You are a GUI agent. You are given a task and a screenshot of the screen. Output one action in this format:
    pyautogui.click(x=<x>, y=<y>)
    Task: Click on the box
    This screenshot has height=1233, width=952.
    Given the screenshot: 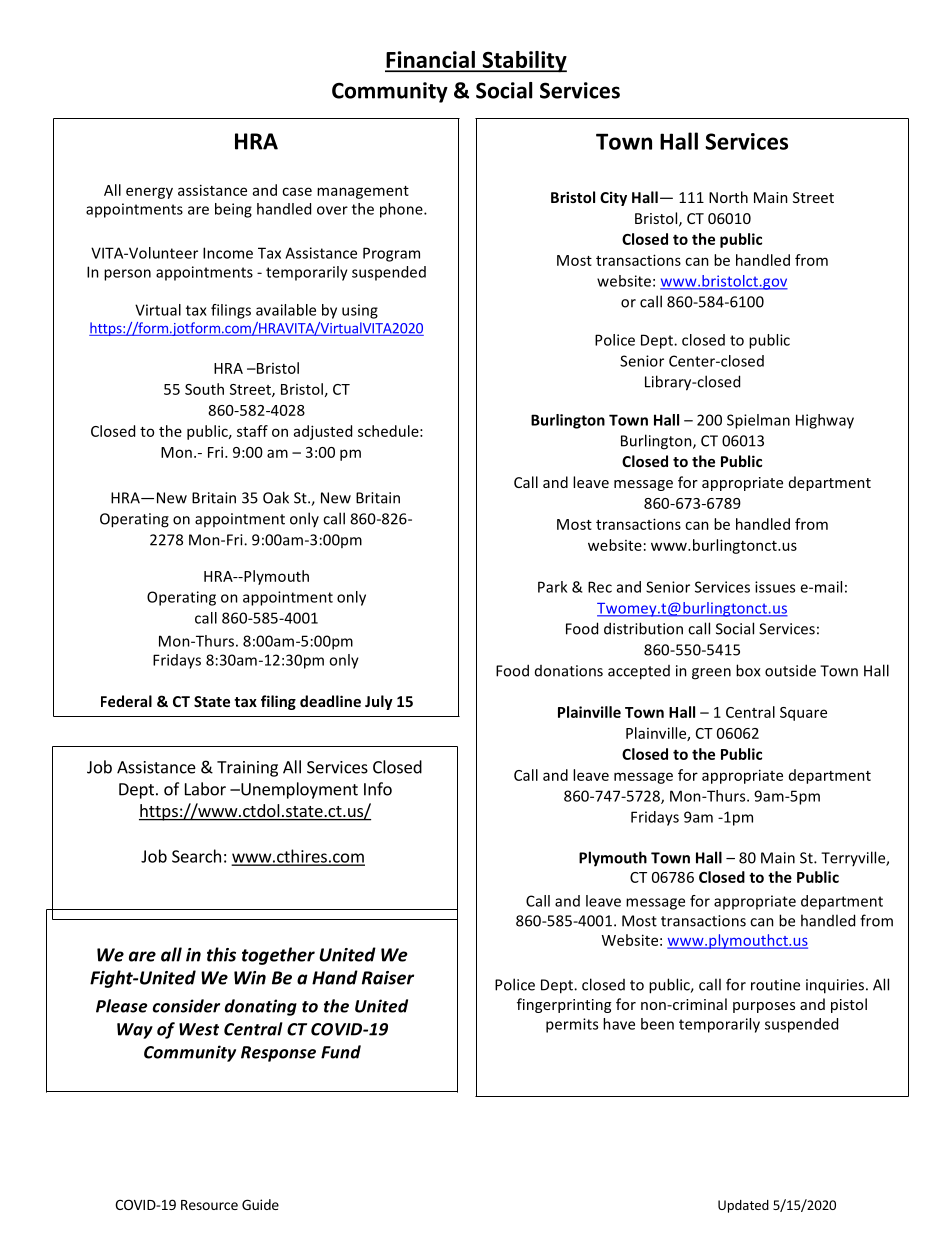 What is the action you would take?
    pyautogui.click(x=748, y=670)
